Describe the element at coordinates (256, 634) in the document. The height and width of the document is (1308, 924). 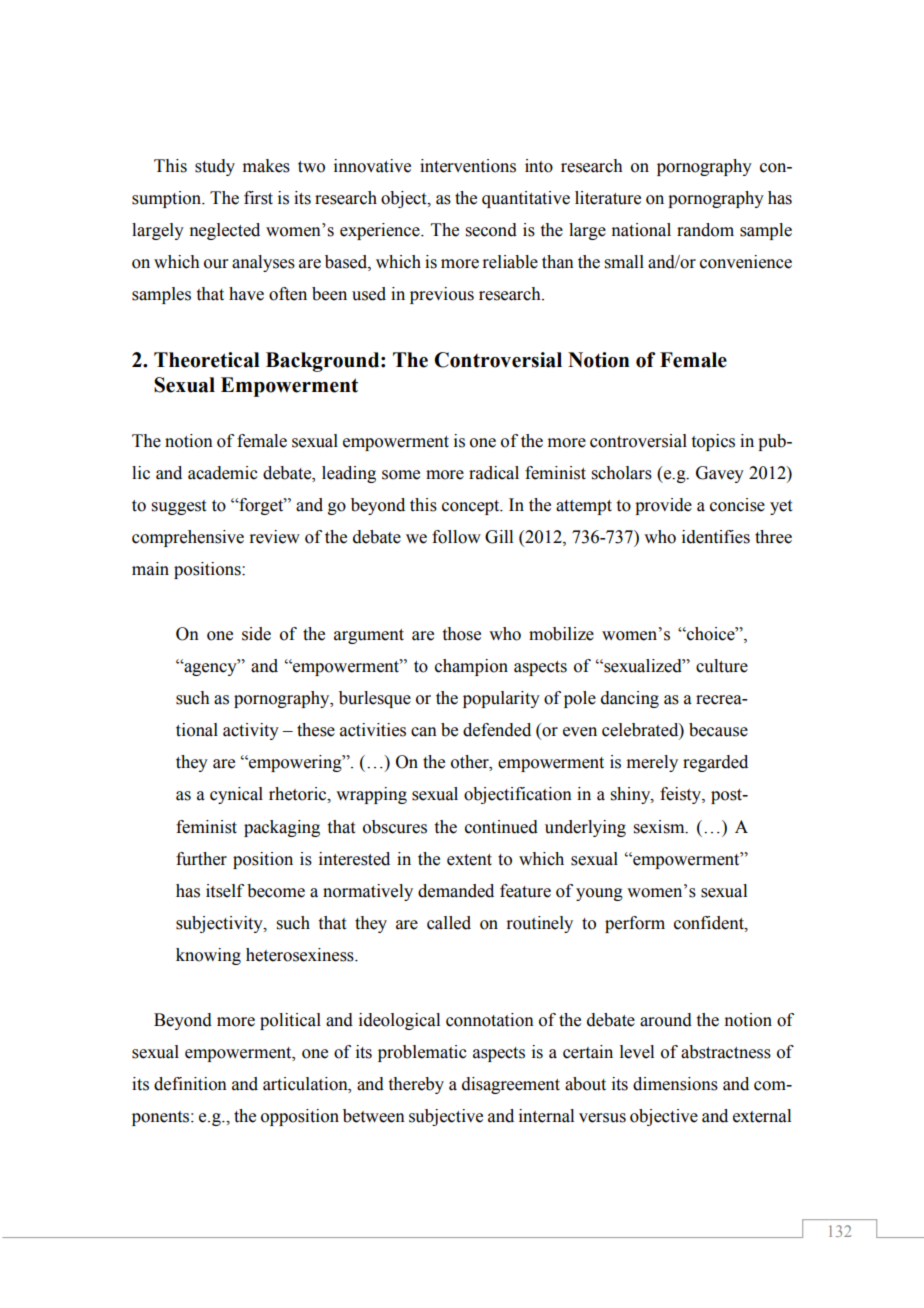
I see `side` at that location.
